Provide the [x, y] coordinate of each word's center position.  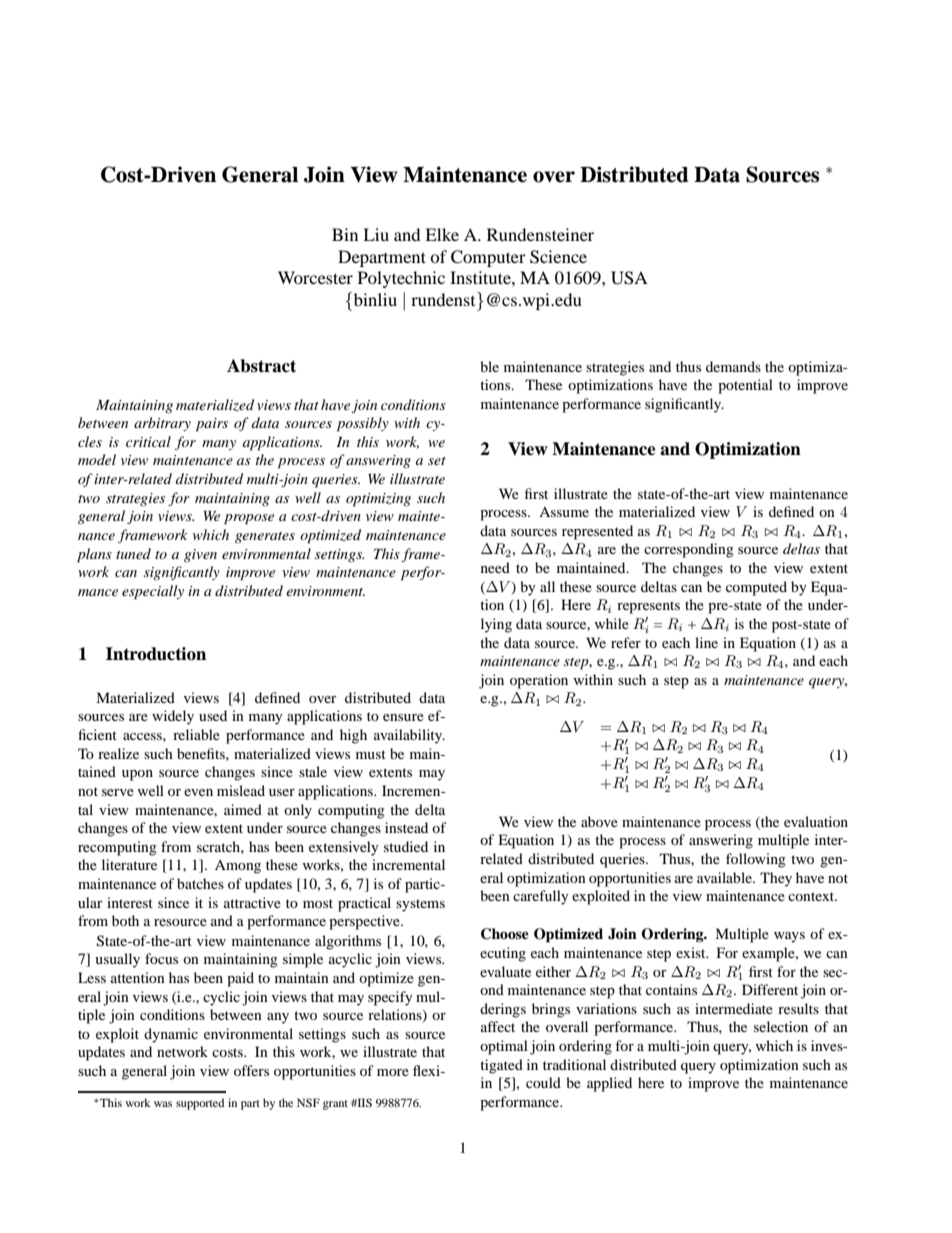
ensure [403, 717]
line [706, 642]
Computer [488, 258]
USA [629, 278]
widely [173, 717]
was [163, 1104]
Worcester [315, 277]
